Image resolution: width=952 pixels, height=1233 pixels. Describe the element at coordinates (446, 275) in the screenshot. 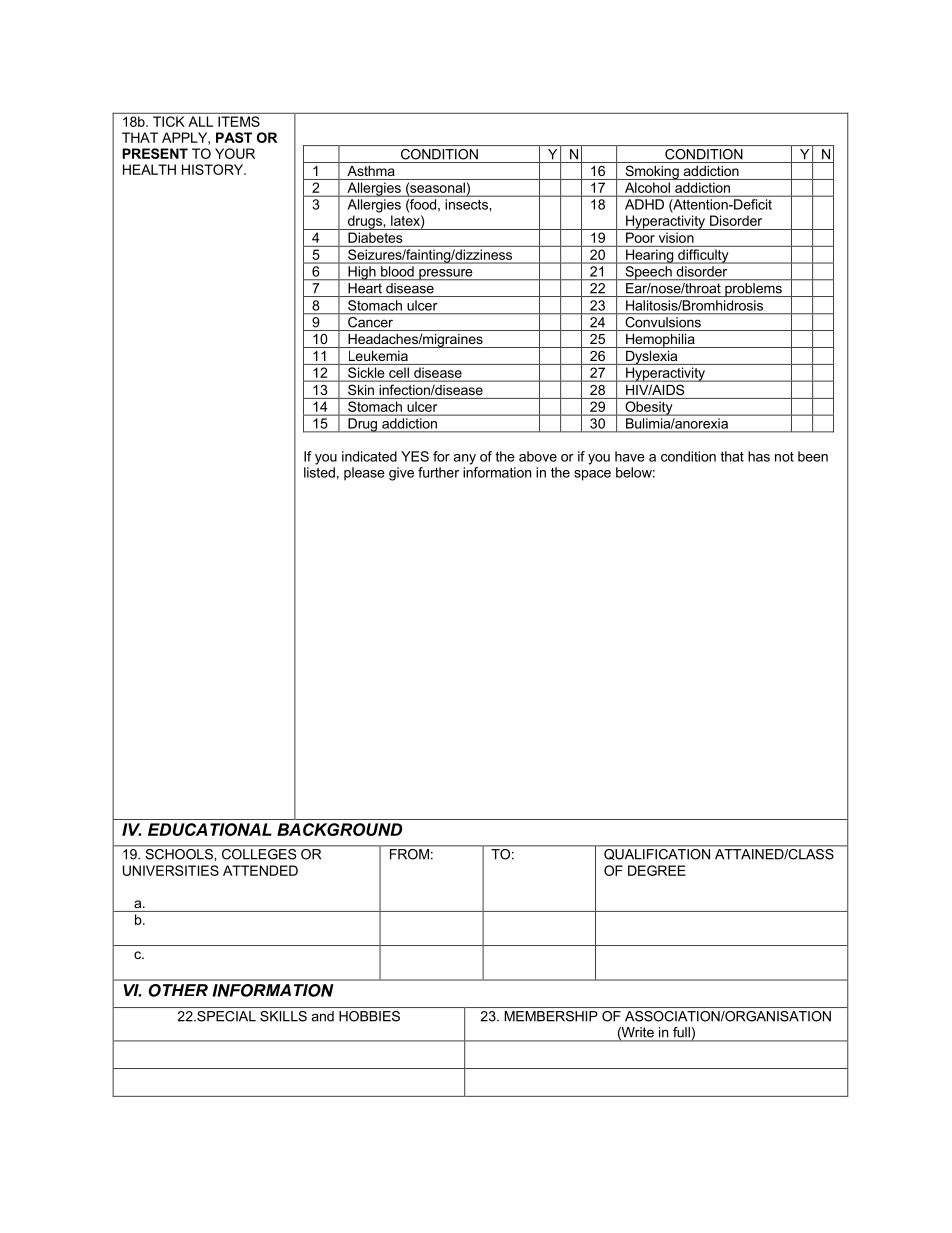

I see `pressure` at that location.
